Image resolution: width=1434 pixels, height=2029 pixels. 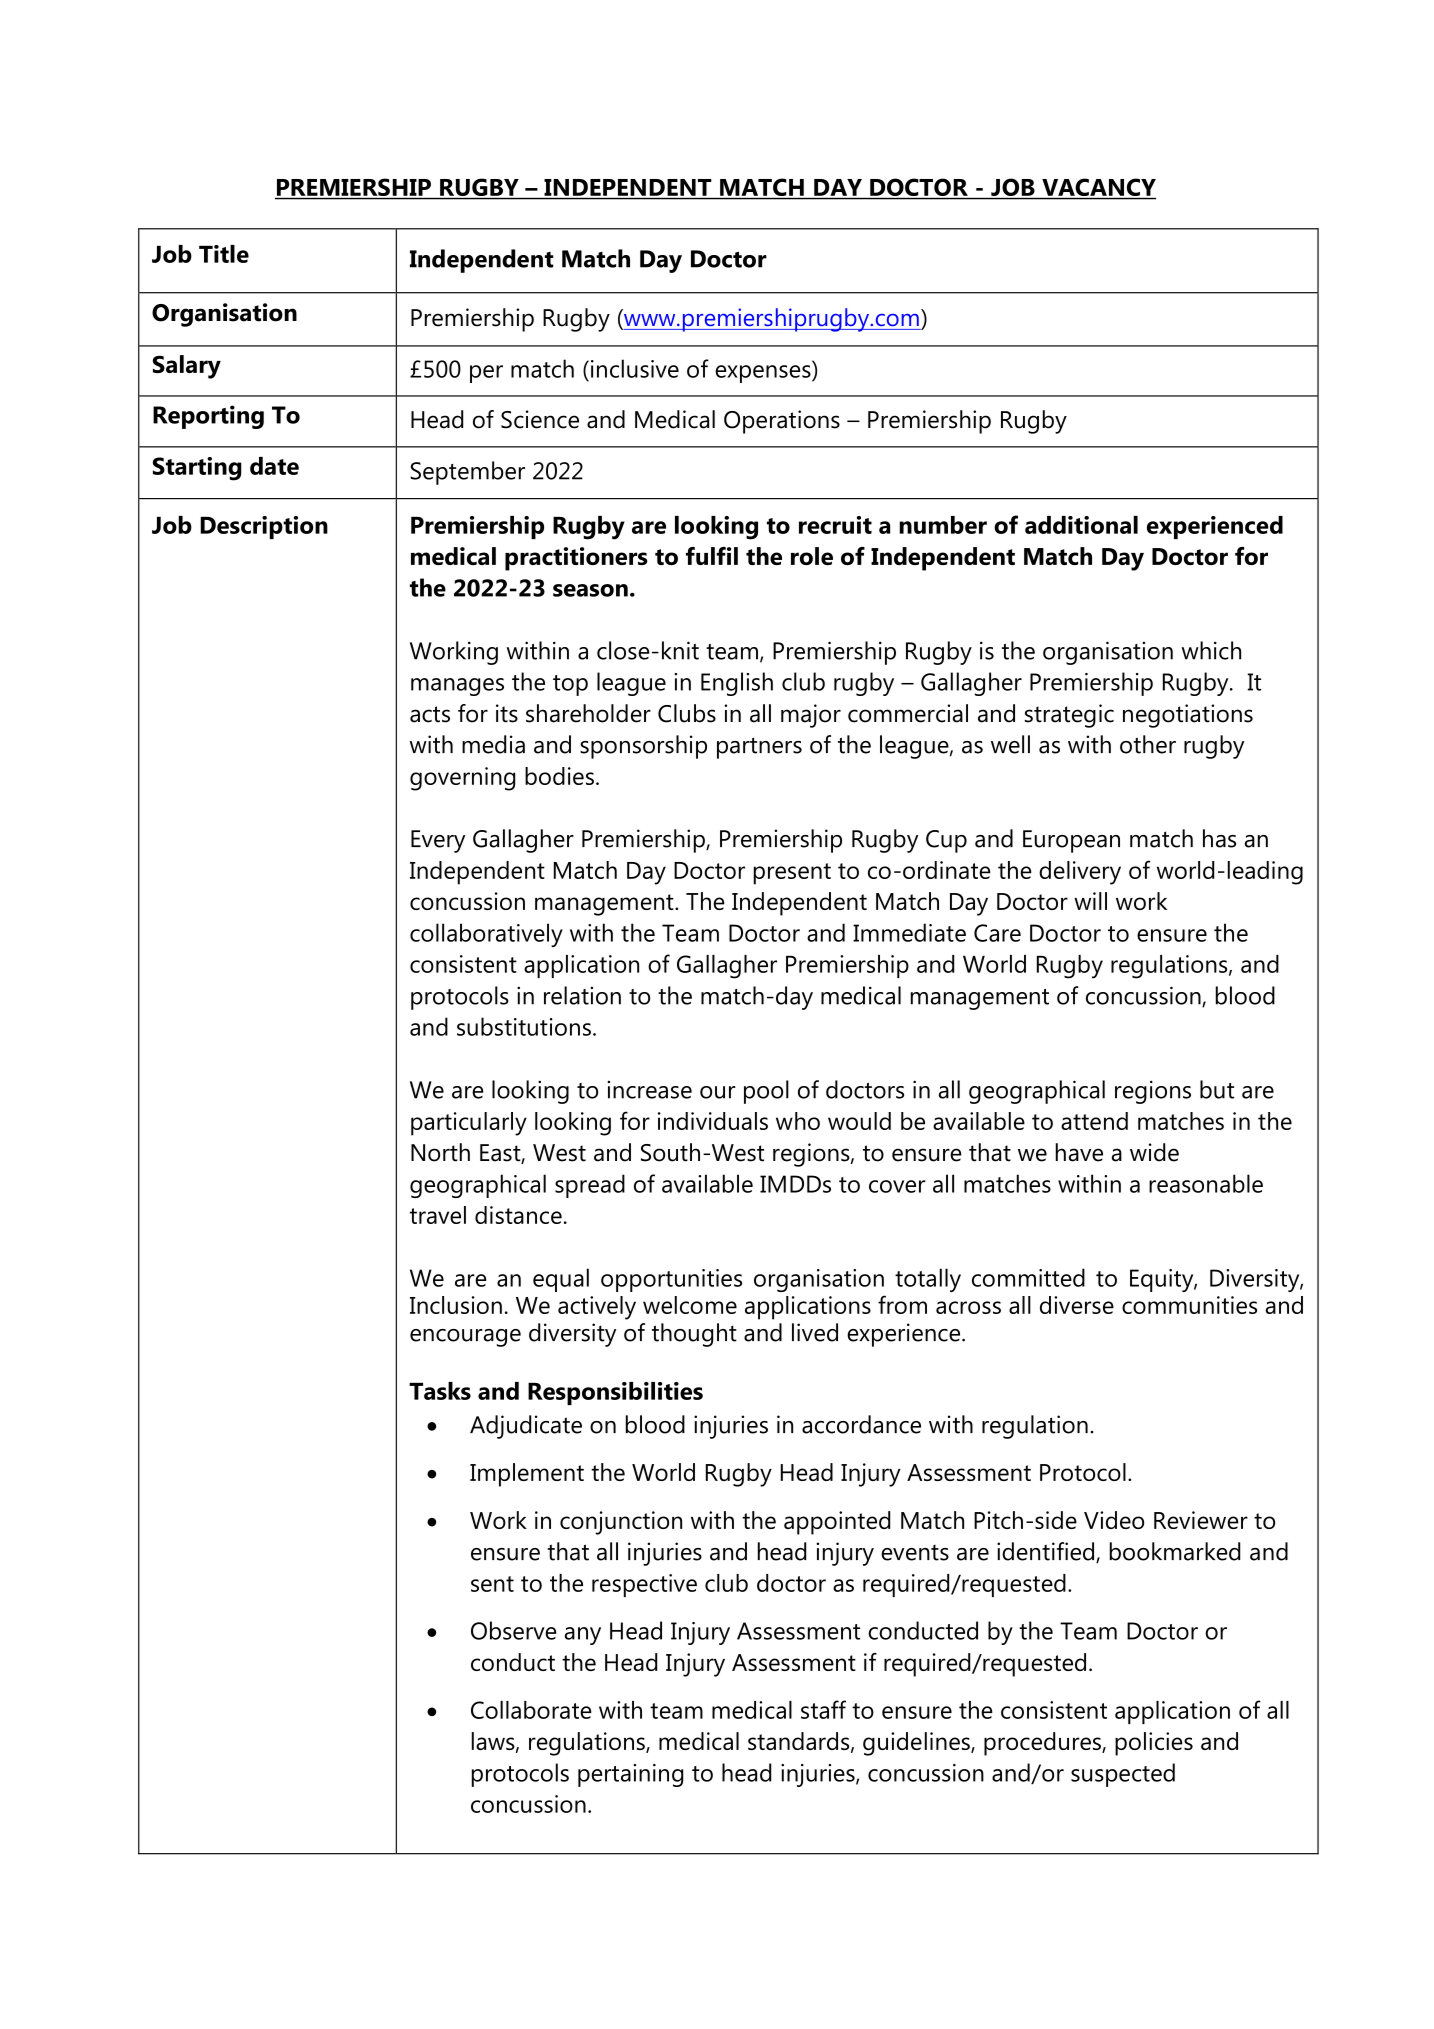 I want to click on Collaborate, so click(x=531, y=1710).
